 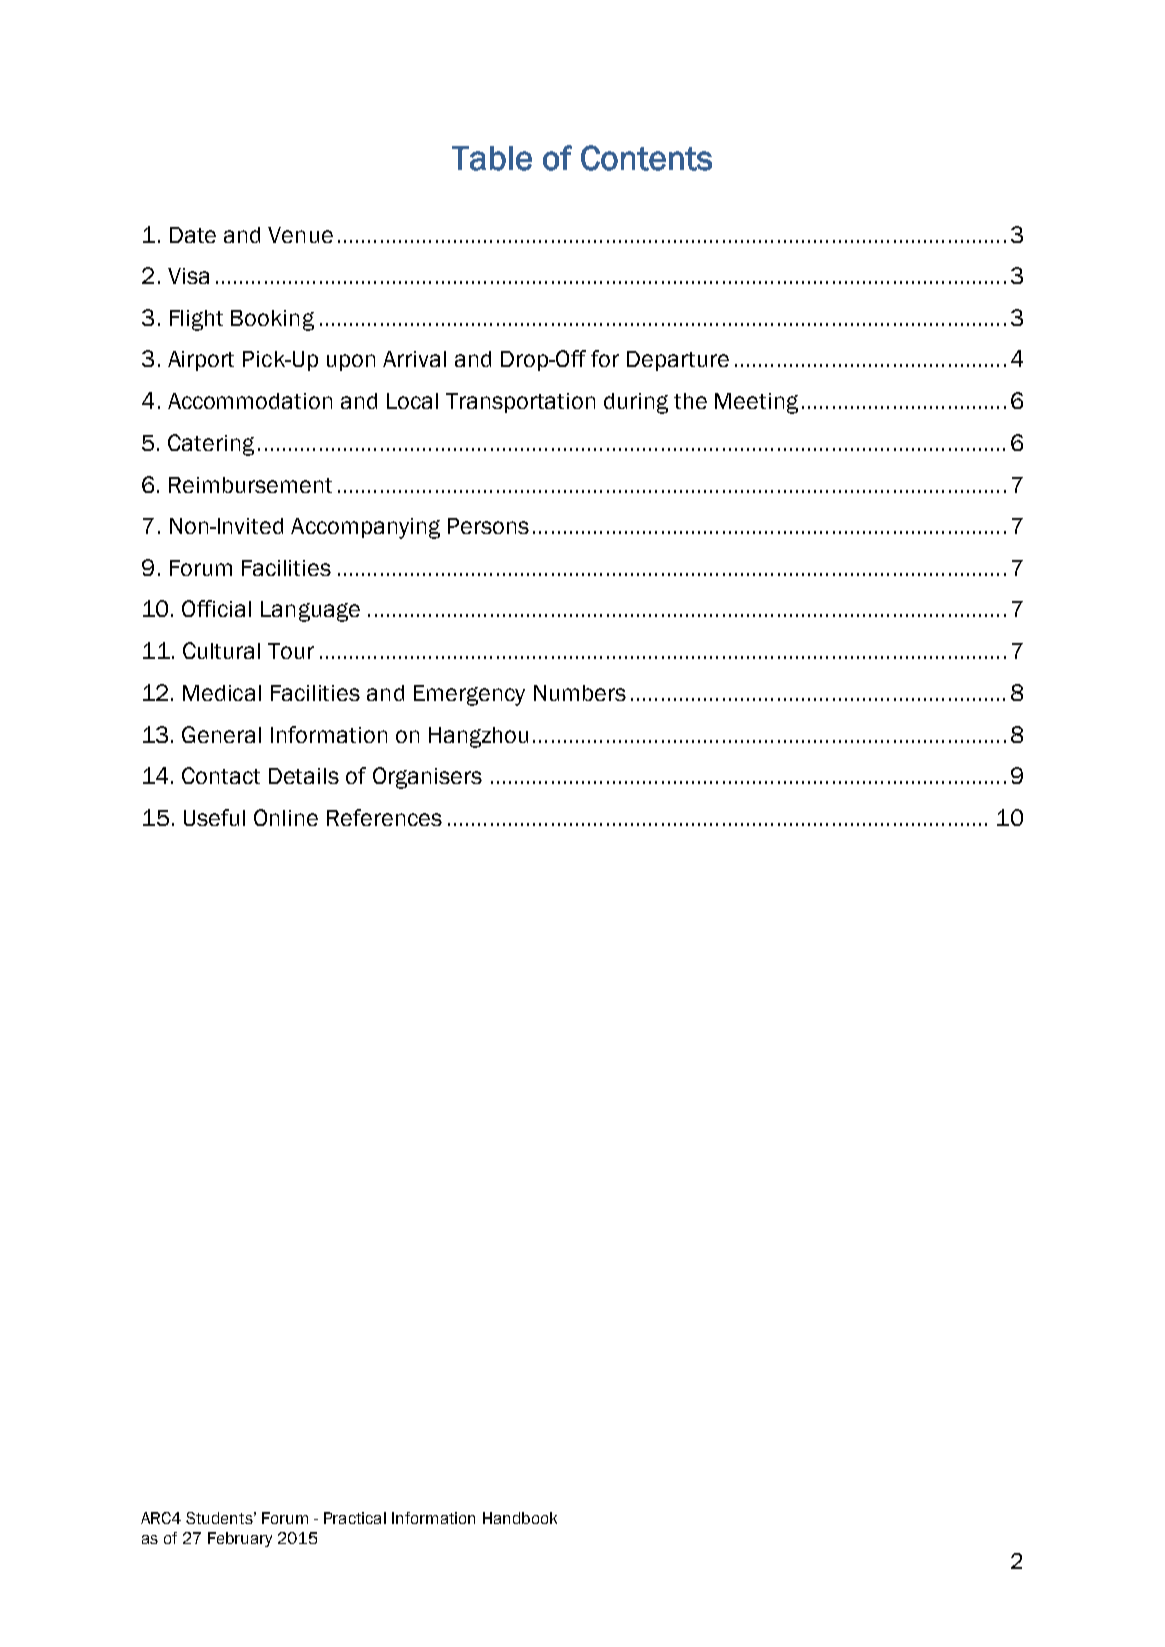 I want to click on Organisers, so click(x=427, y=778).
